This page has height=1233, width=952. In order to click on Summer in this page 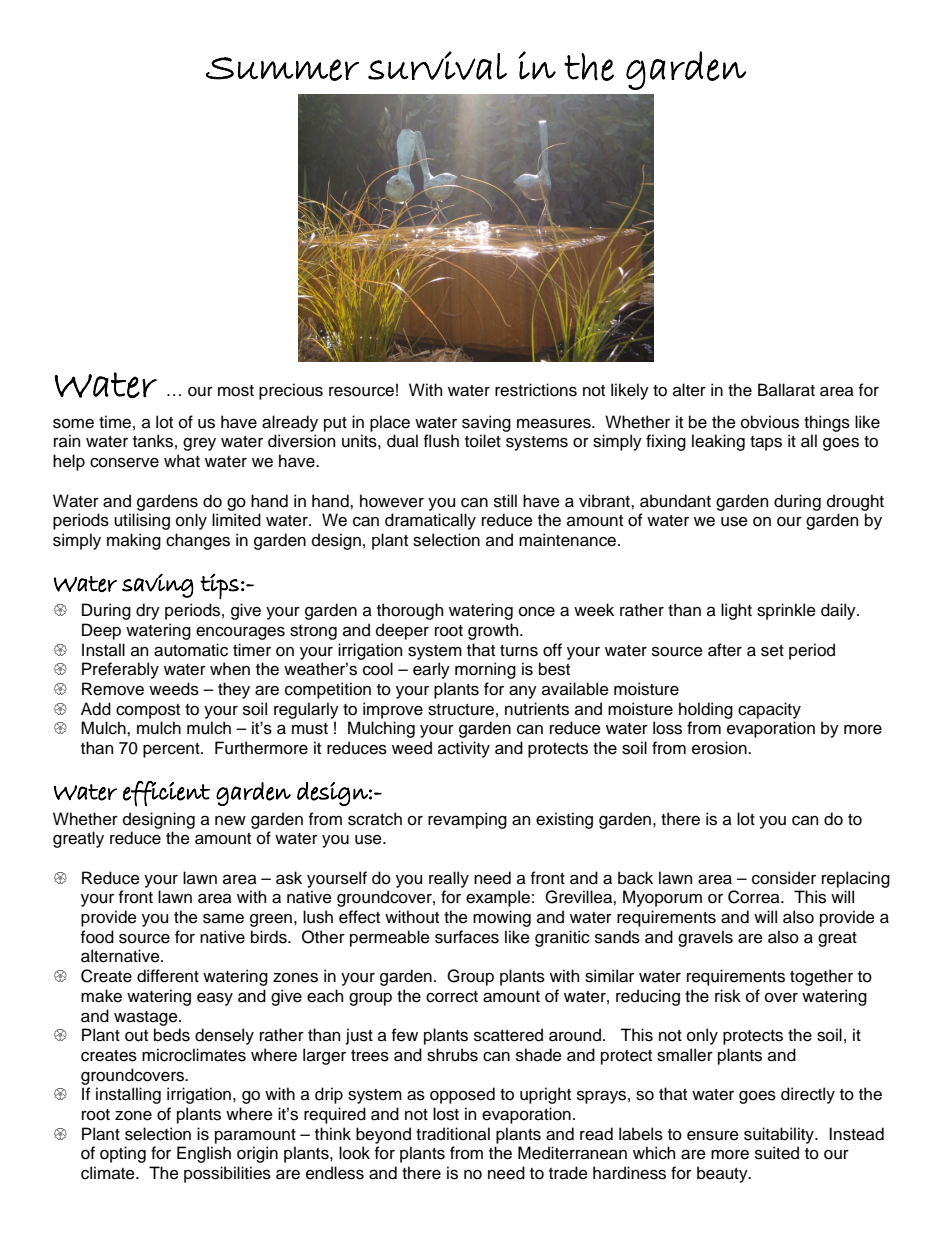, I will do `click(282, 69)`.
